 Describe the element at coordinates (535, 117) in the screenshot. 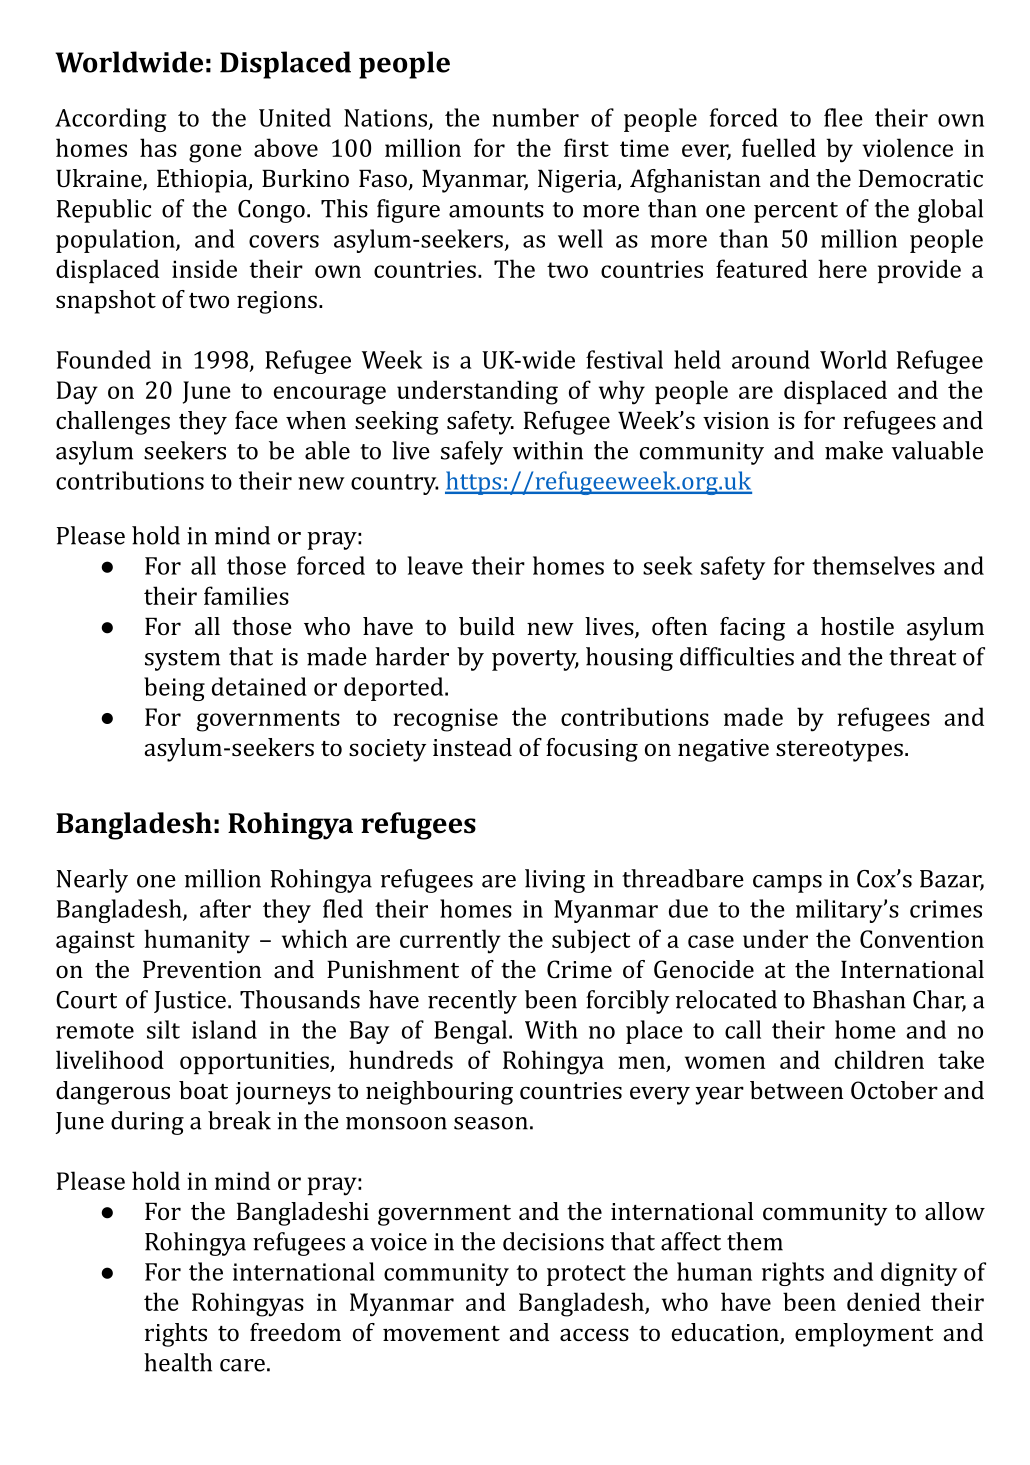

I see `number` at that location.
